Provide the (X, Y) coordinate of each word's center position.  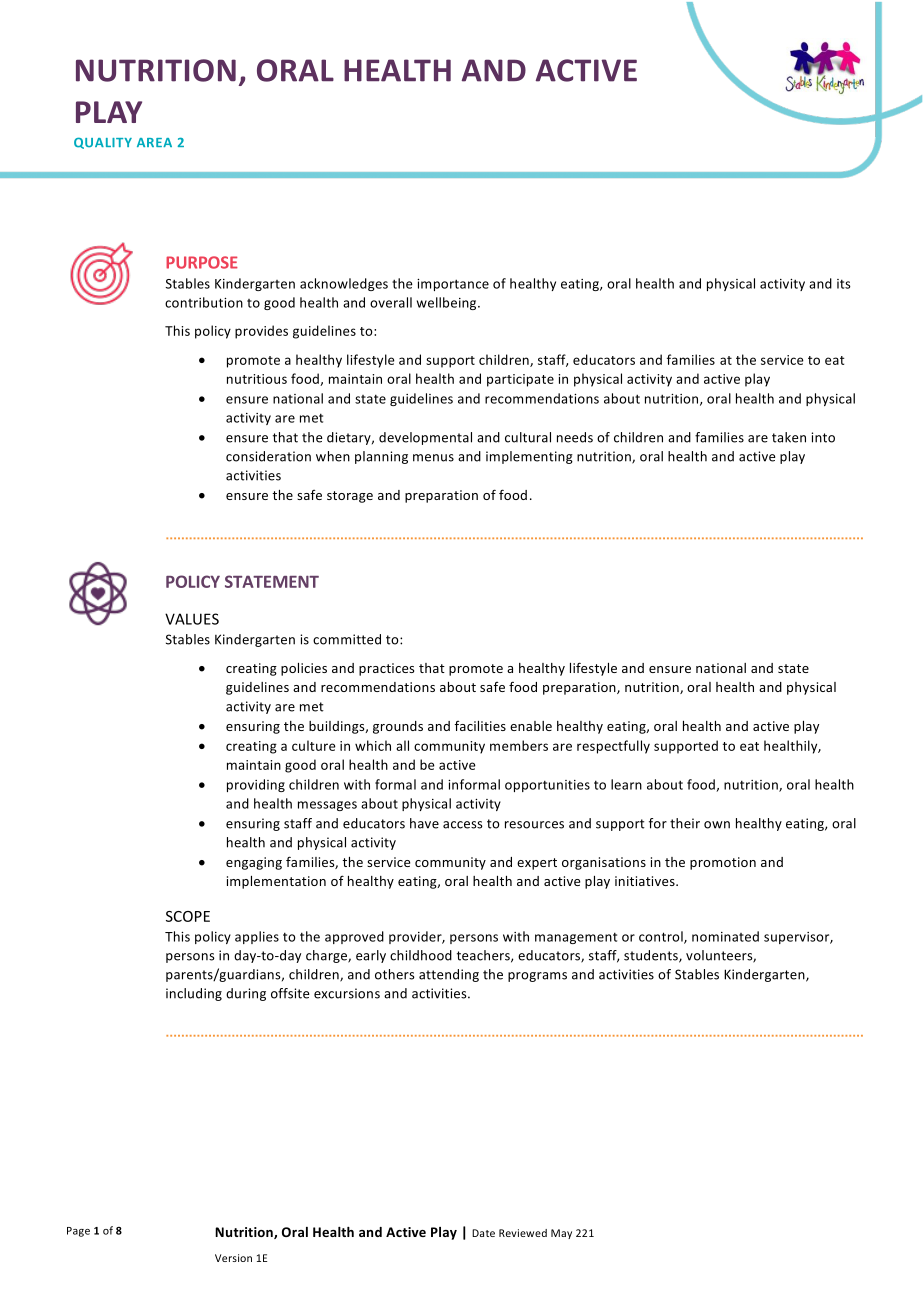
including (194, 994)
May (561, 1234)
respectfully (613, 747)
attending (449, 975)
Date (483, 1233)
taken (789, 437)
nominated (725, 936)
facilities (480, 726)
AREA (154, 142)
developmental (425, 438)
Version (233, 1258)
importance (453, 285)
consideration (268, 456)
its (844, 284)
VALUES (192, 619)
